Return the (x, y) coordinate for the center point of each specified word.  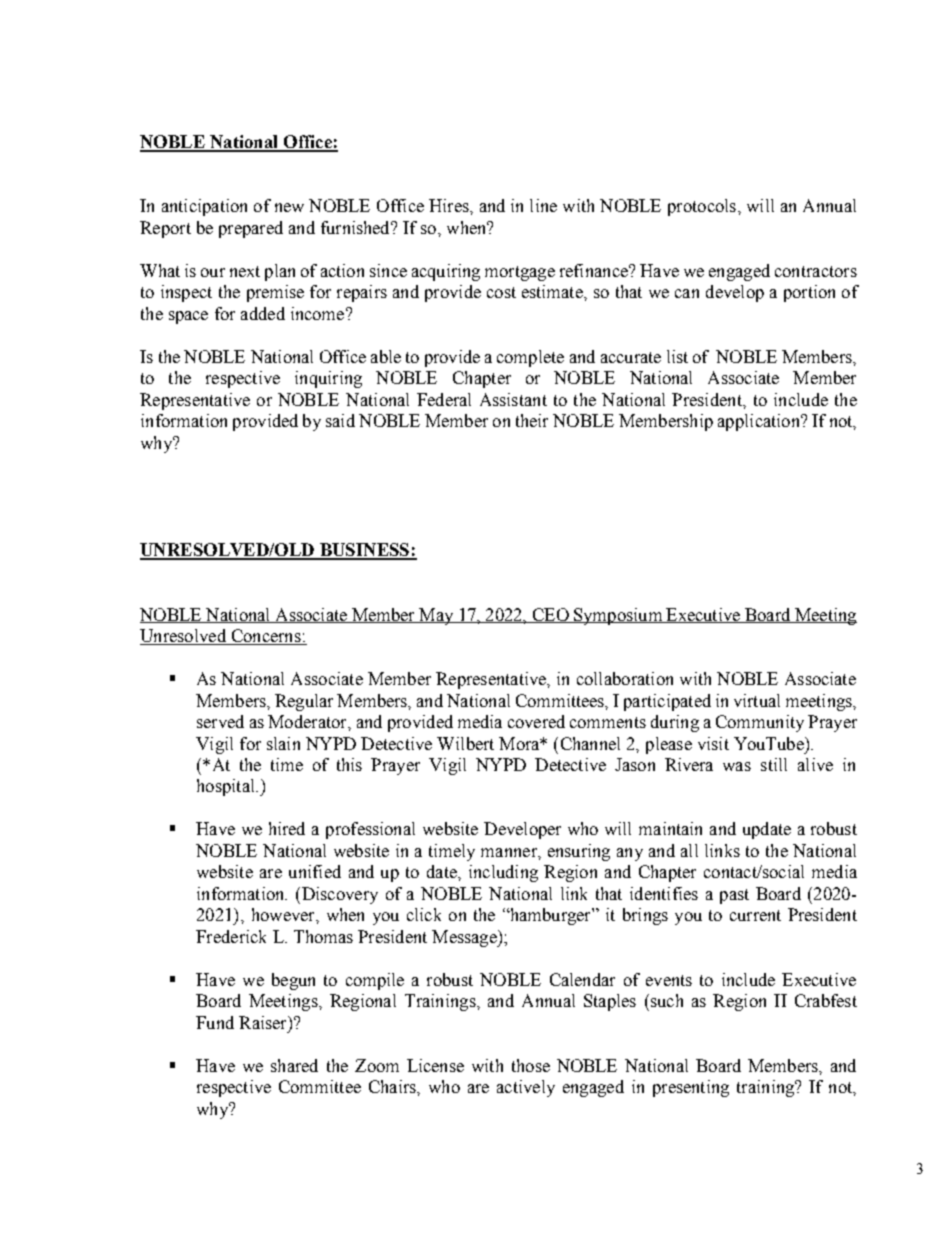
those (531, 1065)
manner (510, 852)
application (760, 422)
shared (294, 1065)
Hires (450, 205)
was (737, 766)
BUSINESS (364, 551)
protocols (703, 207)
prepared (251, 229)
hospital (227, 787)
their (532, 420)
